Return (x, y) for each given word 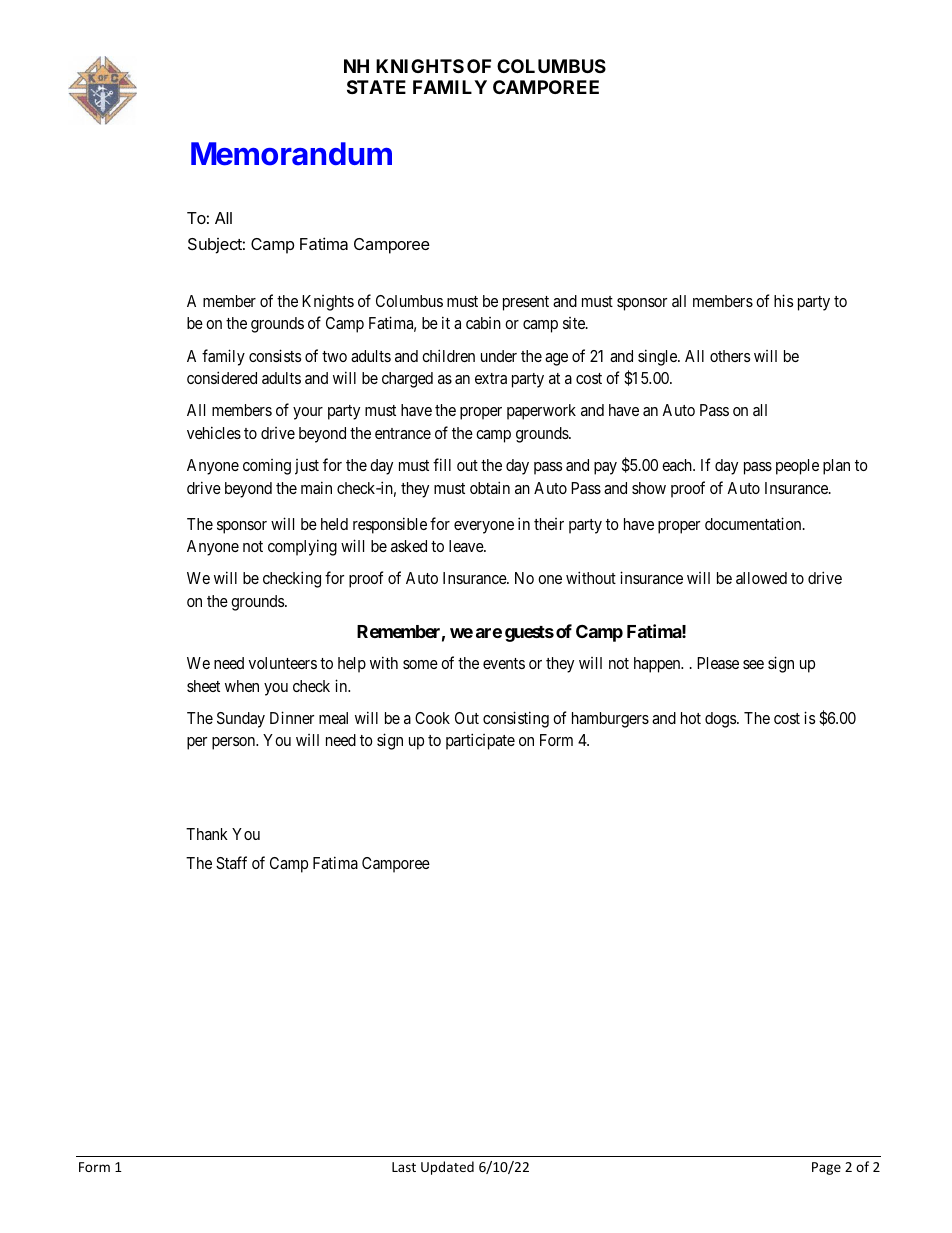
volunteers (283, 663)
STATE (376, 87)
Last (404, 1167)
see (753, 664)
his (783, 300)
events (504, 663)
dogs (721, 720)
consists (275, 355)
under (499, 356)
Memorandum (291, 154)
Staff (231, 862)
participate (480, 741)
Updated (447, 1168)
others (730, 356)
